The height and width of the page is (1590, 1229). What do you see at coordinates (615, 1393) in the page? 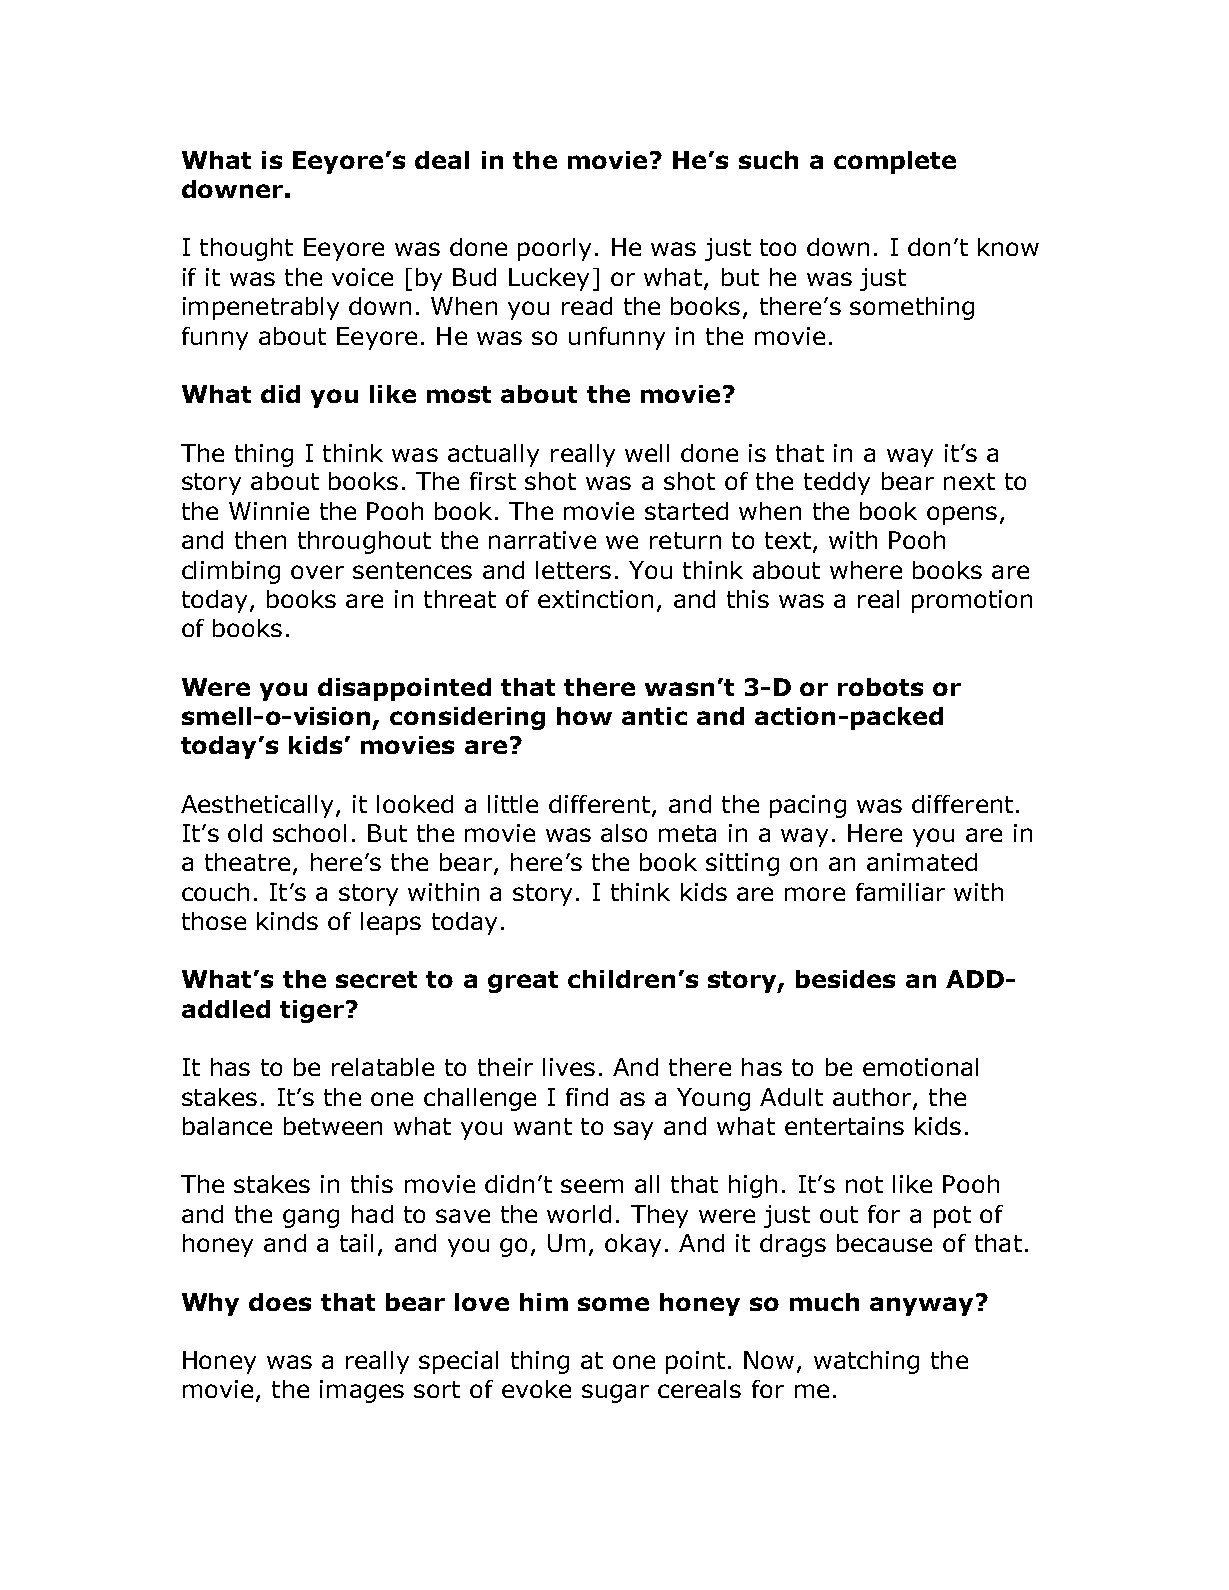
I see `sugar` at bounding box center [615, 1393].
